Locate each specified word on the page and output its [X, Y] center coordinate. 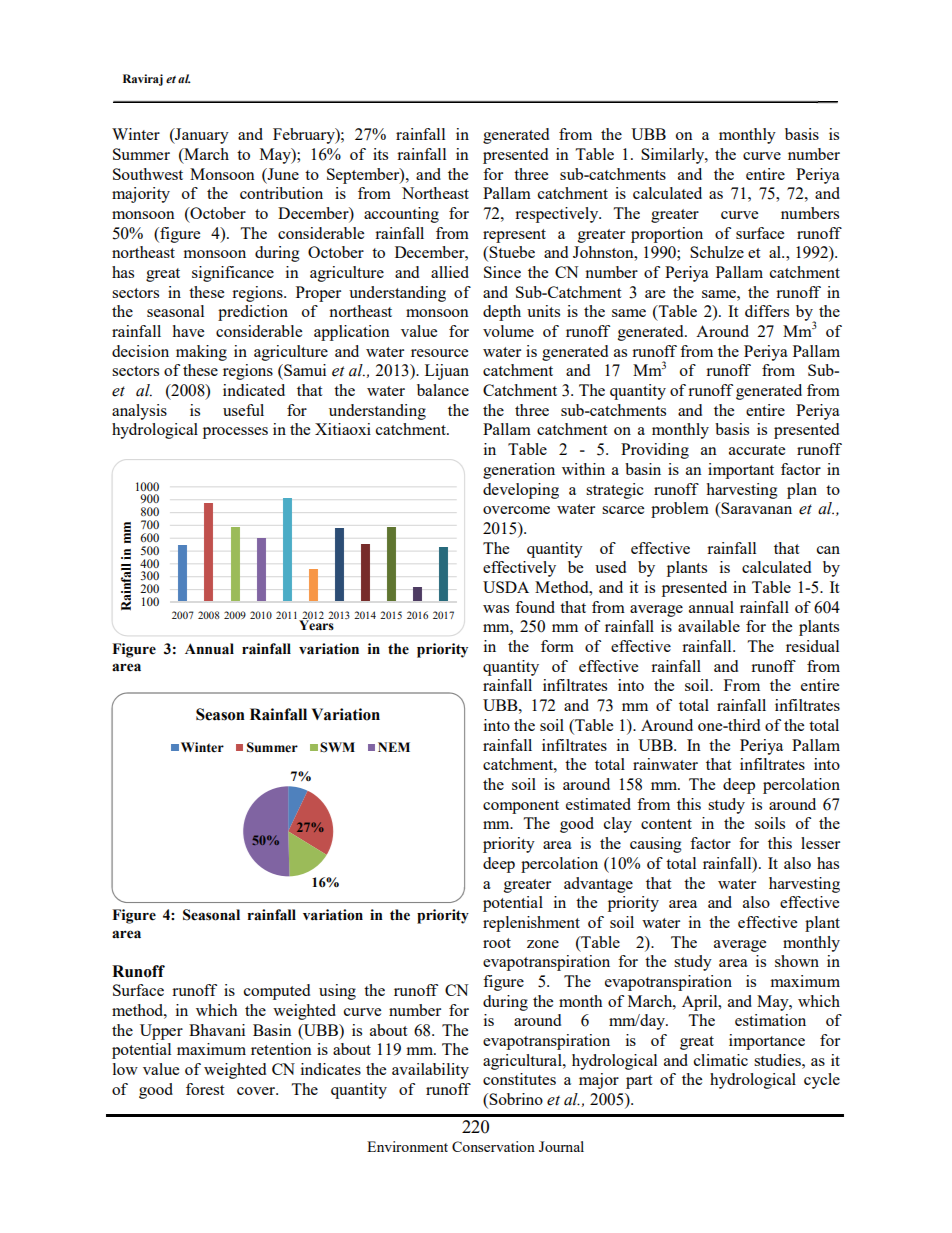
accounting [401, 215]
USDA [506, 587]
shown [797, 961]
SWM [337, 747]
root [497, 943]
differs [767, 311]
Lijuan [447, 372]
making [201, 353]
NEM [394, 747]
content [666, 824]
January [201, 136]
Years [317, 624]
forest [205, 1089]
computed [277, 992]
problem [680, 510]
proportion [667, 235]
